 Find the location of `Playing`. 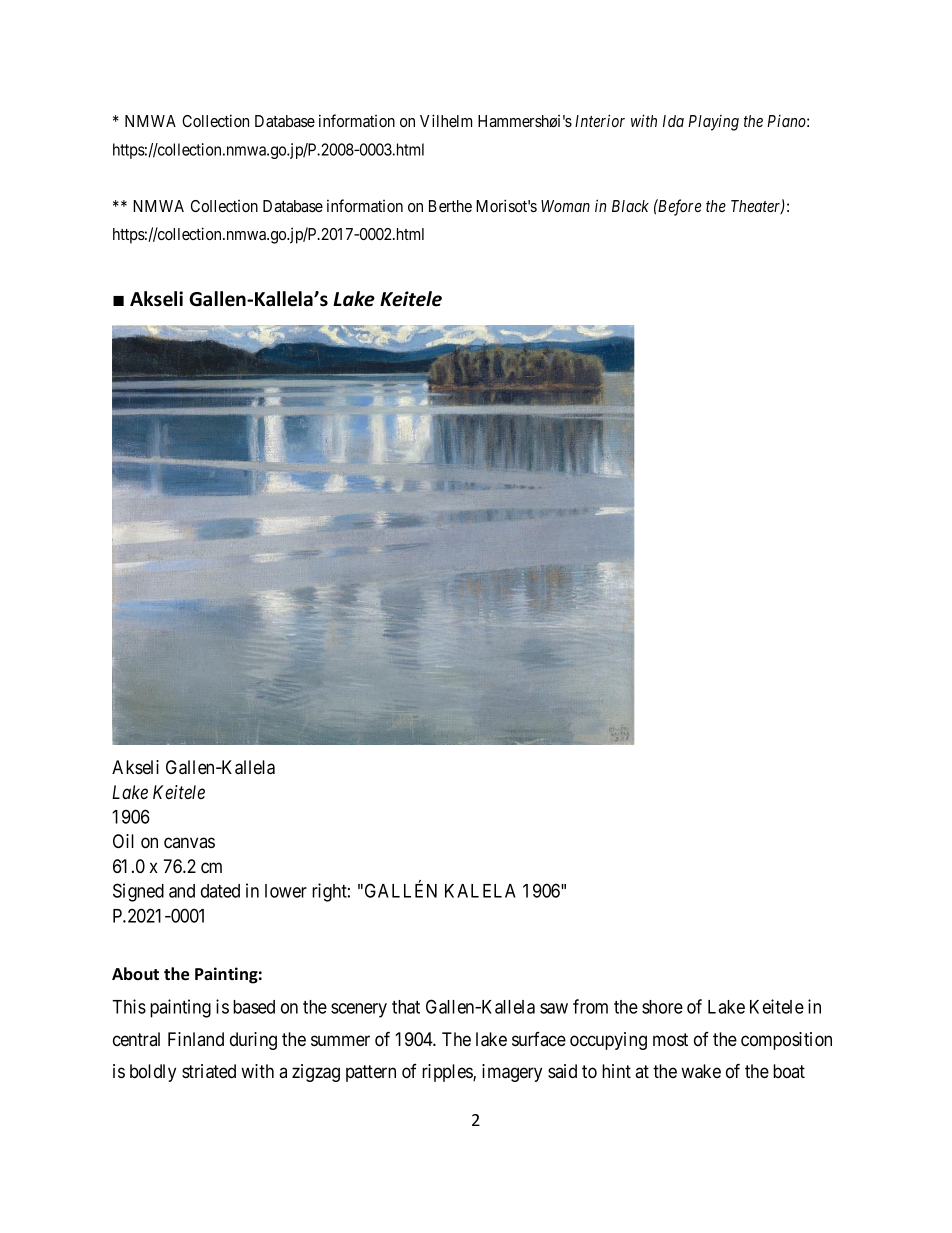

Playing is located at coordinates (713, 123).
